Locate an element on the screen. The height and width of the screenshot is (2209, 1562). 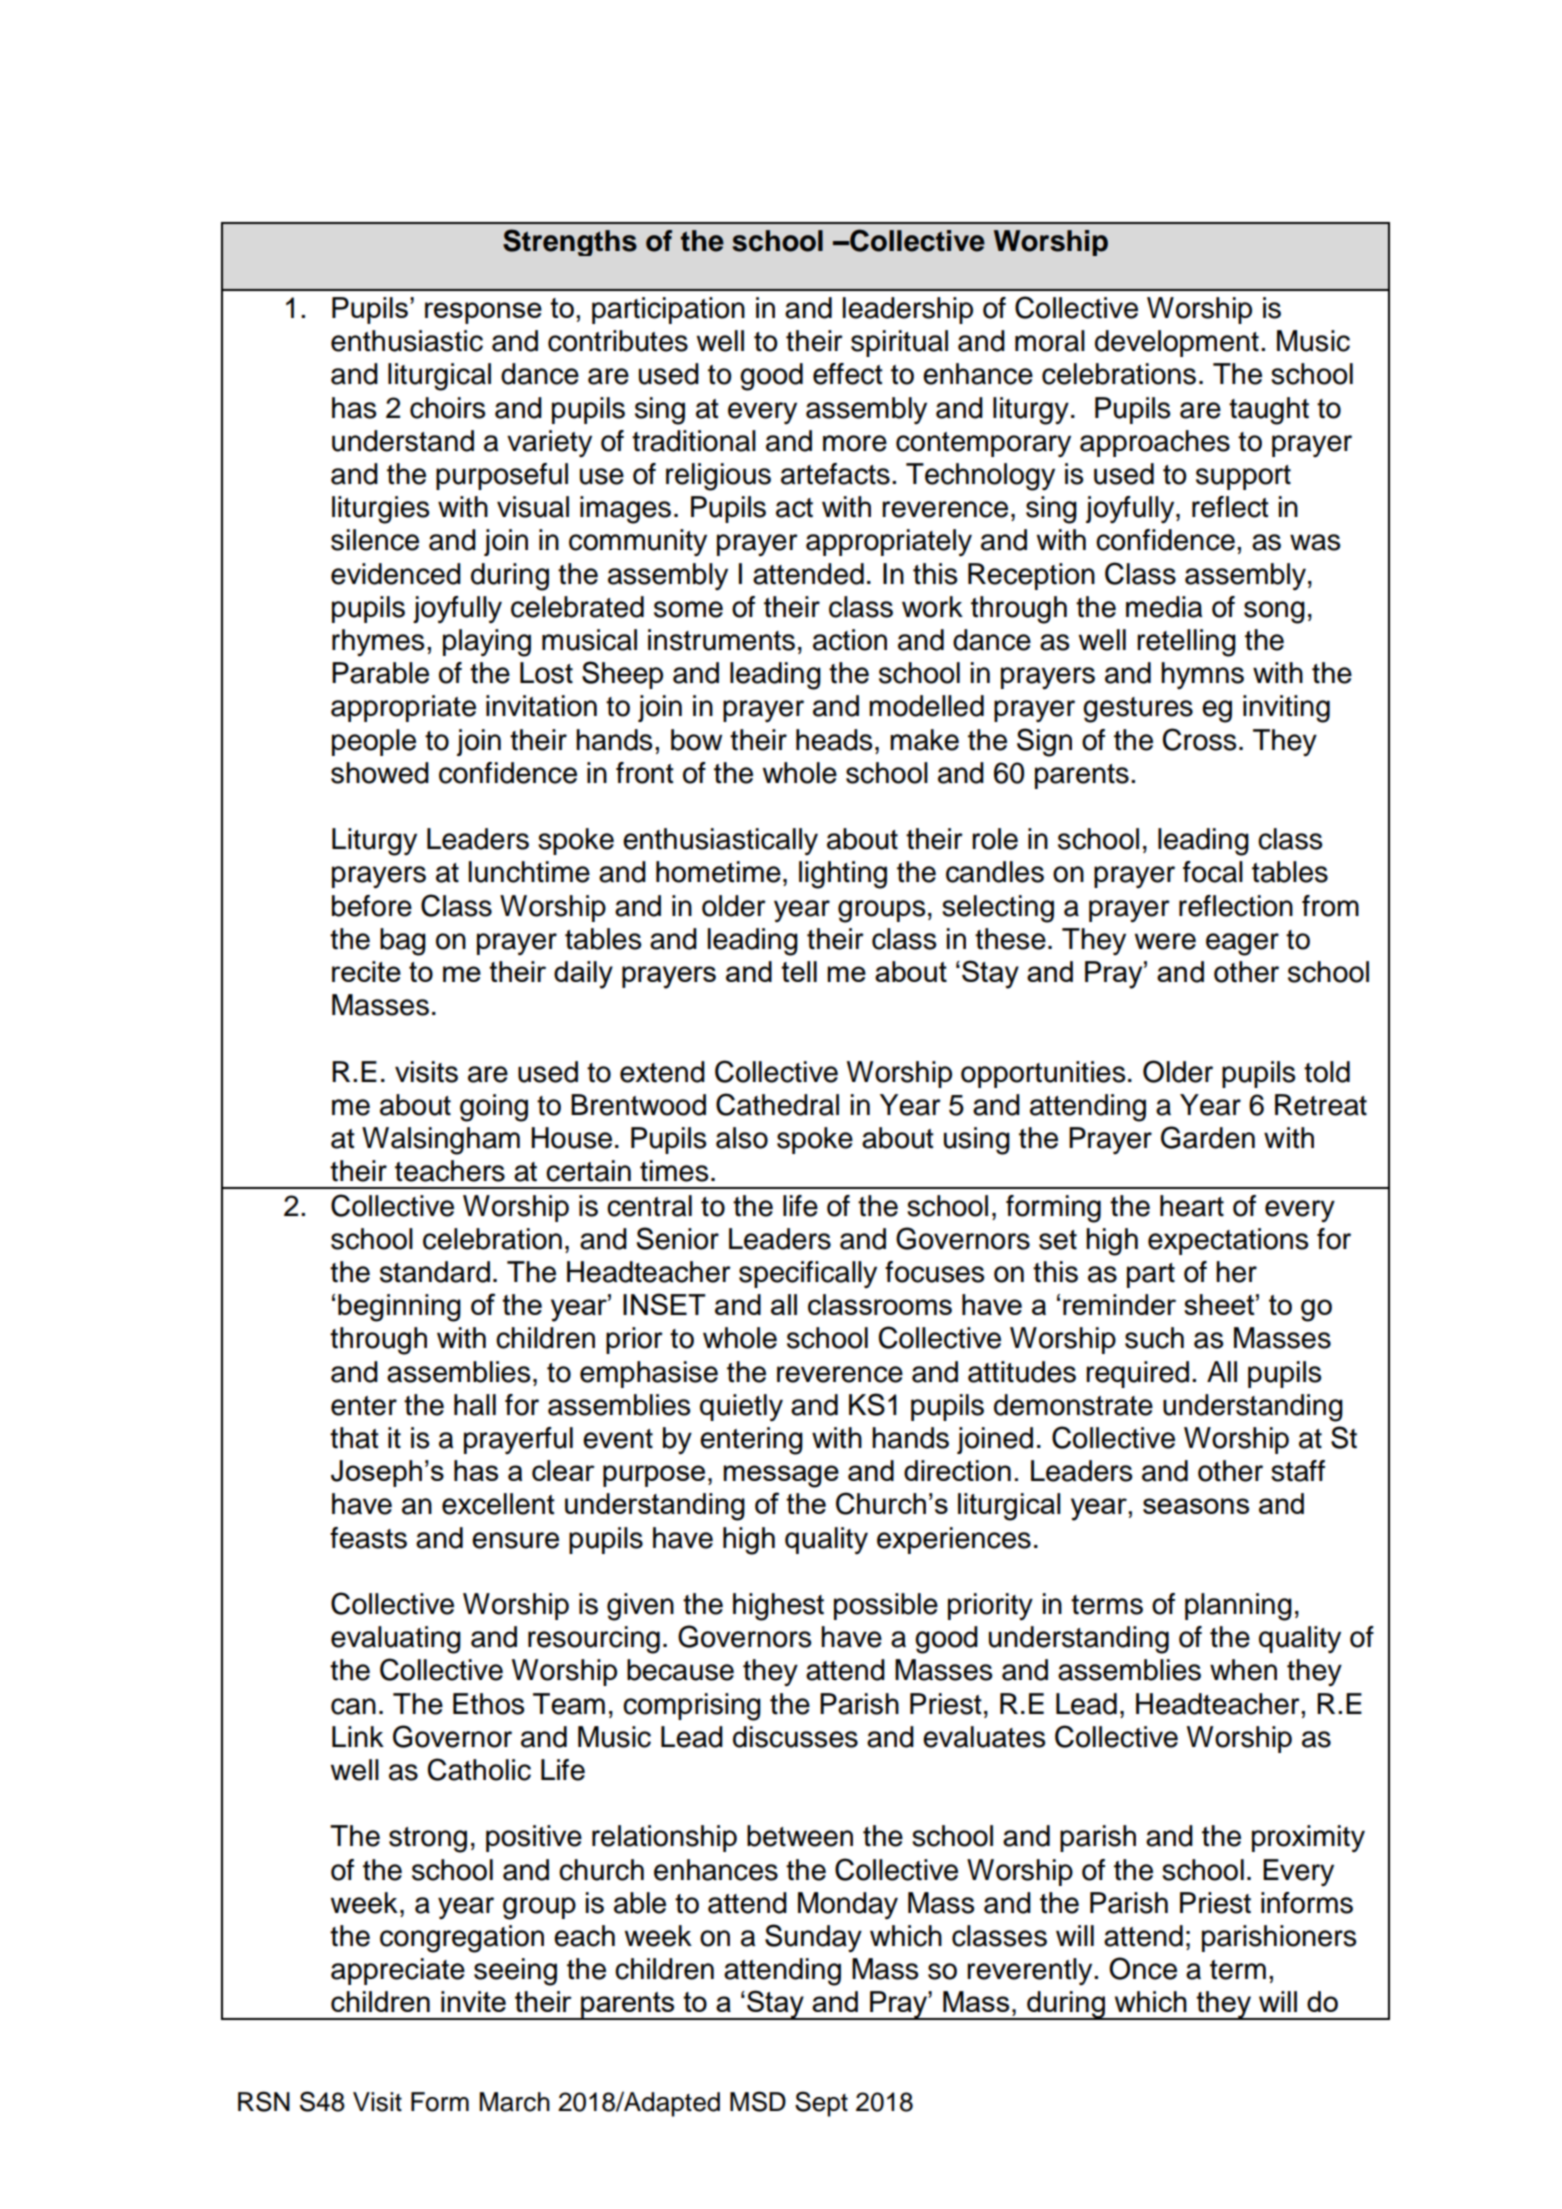
also is located at coordinates (742, 1138).
